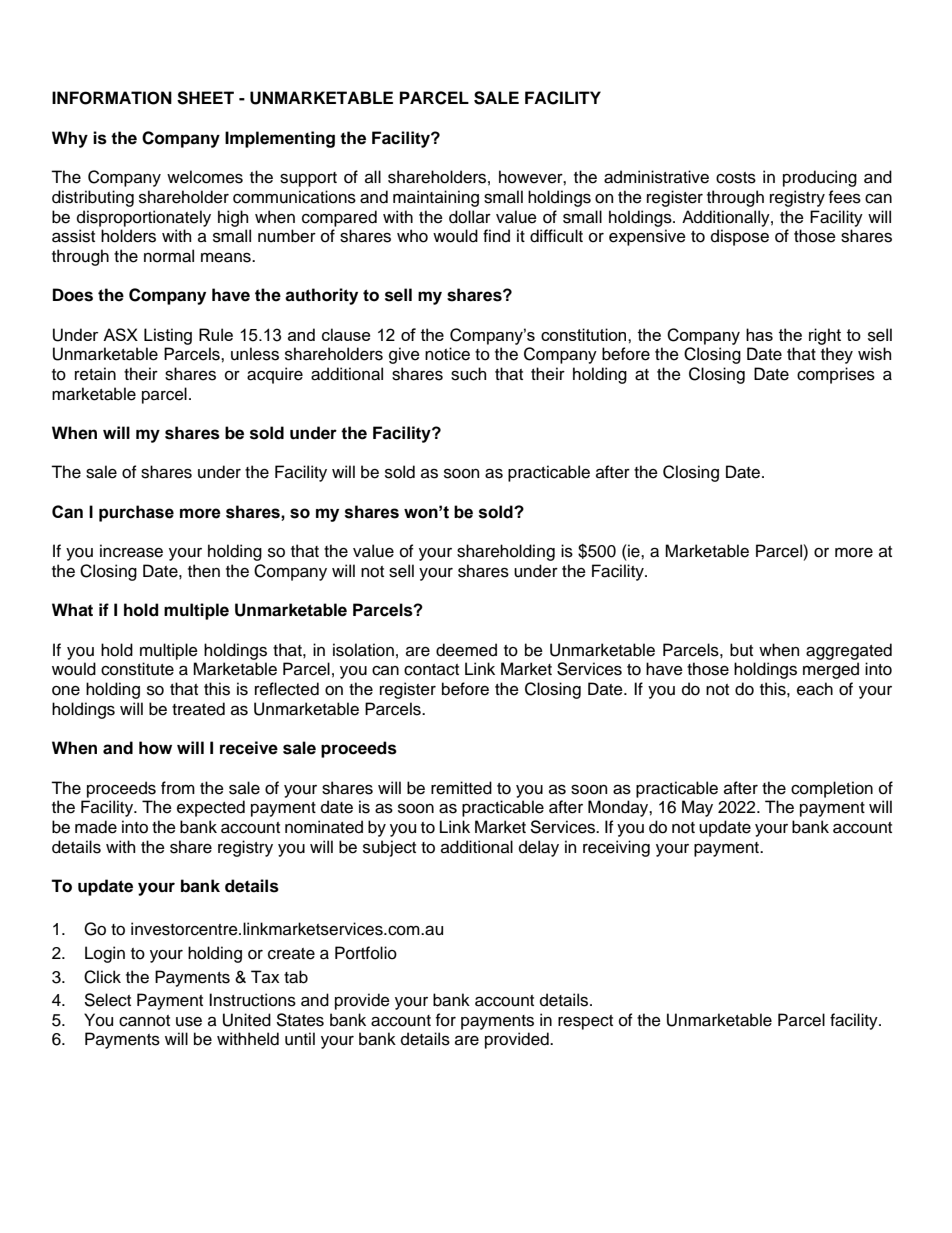 This document has width=952, height=1233. I want to click on receiving, so click(616, 848).
